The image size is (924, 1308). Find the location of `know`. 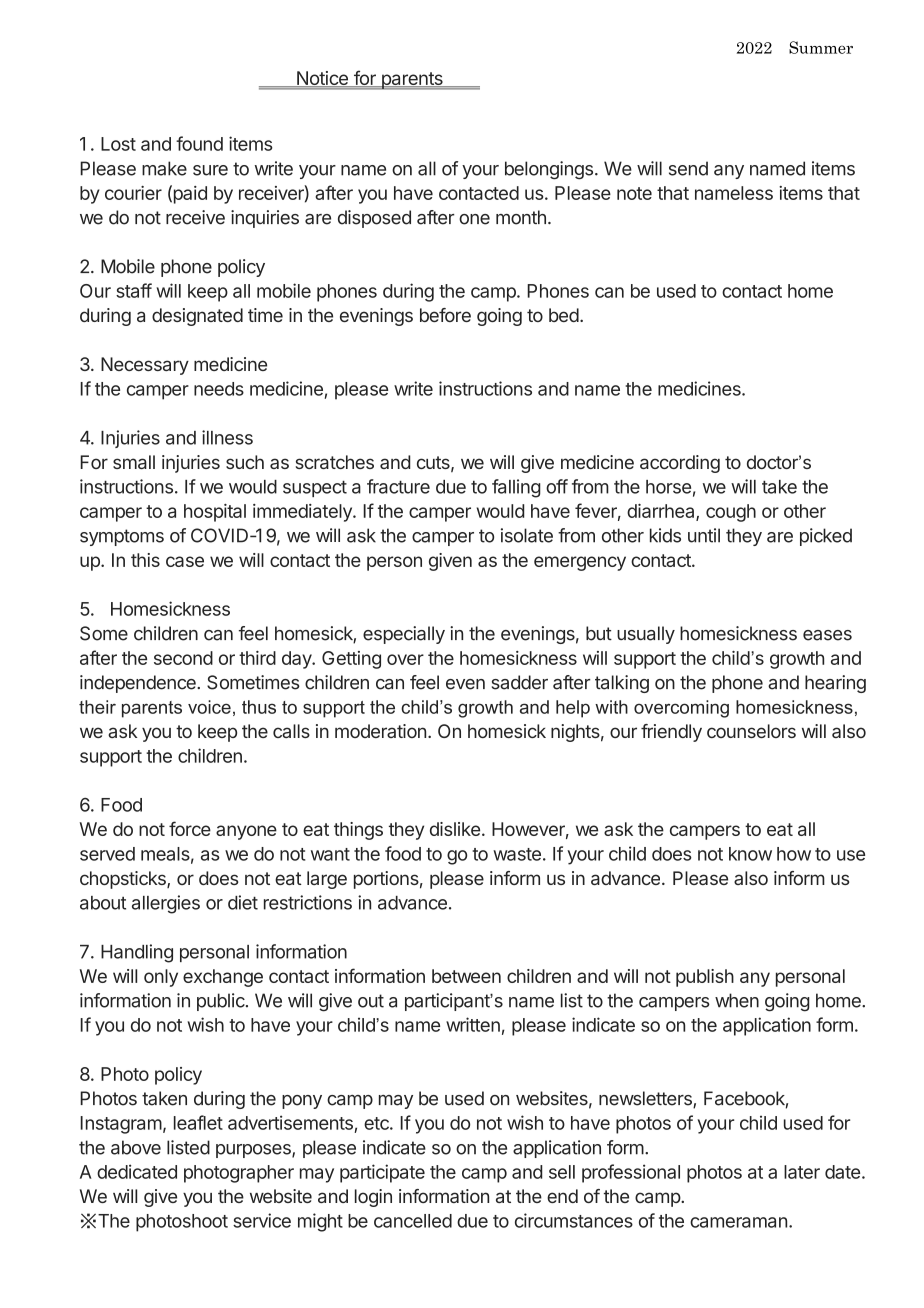

know is located at coordinates (750, 854).
